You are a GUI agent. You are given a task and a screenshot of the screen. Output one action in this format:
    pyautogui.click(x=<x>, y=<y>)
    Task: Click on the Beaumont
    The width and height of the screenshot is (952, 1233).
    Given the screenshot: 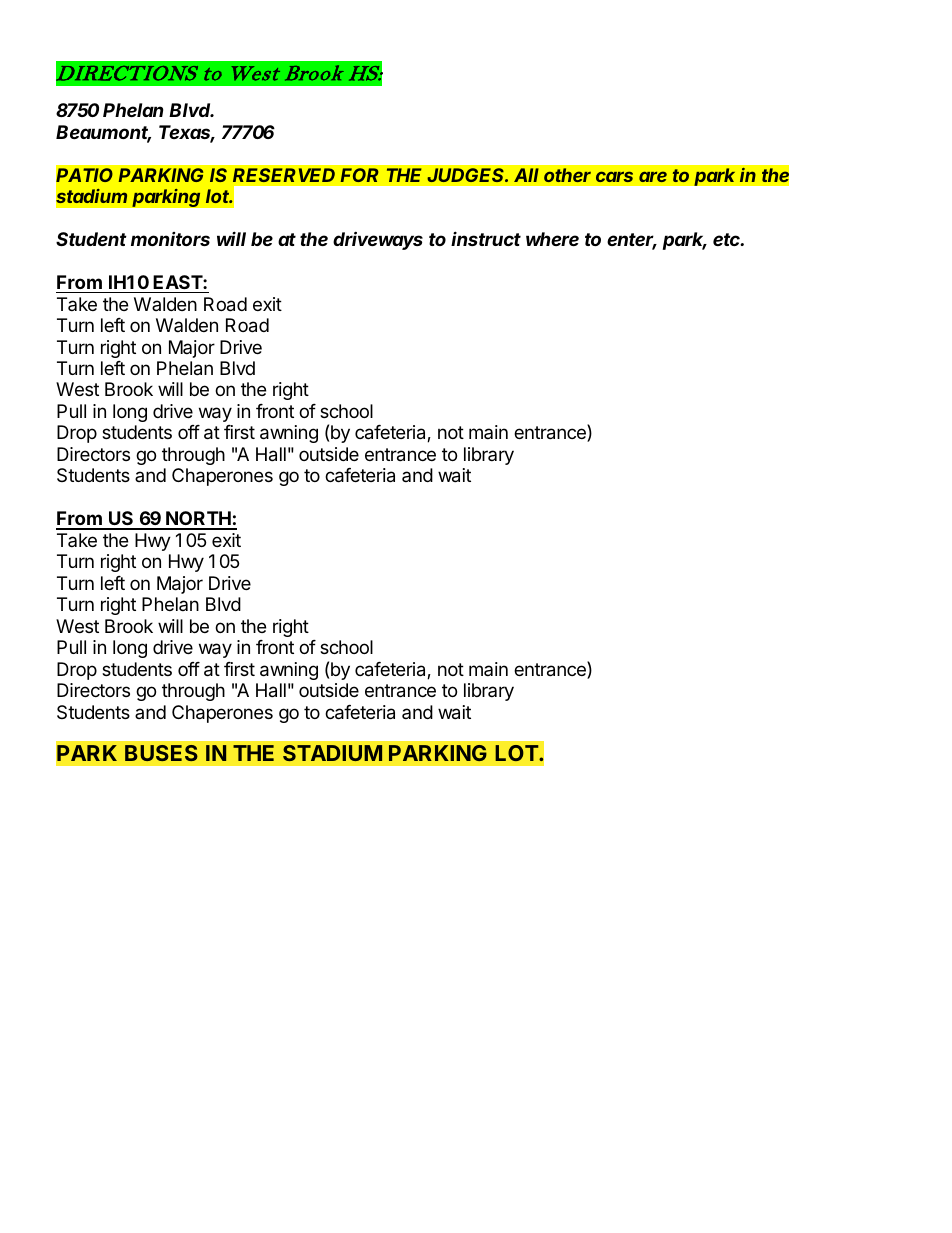 What is the action you would take?
    pyautogui.click(x=103, y=133)
